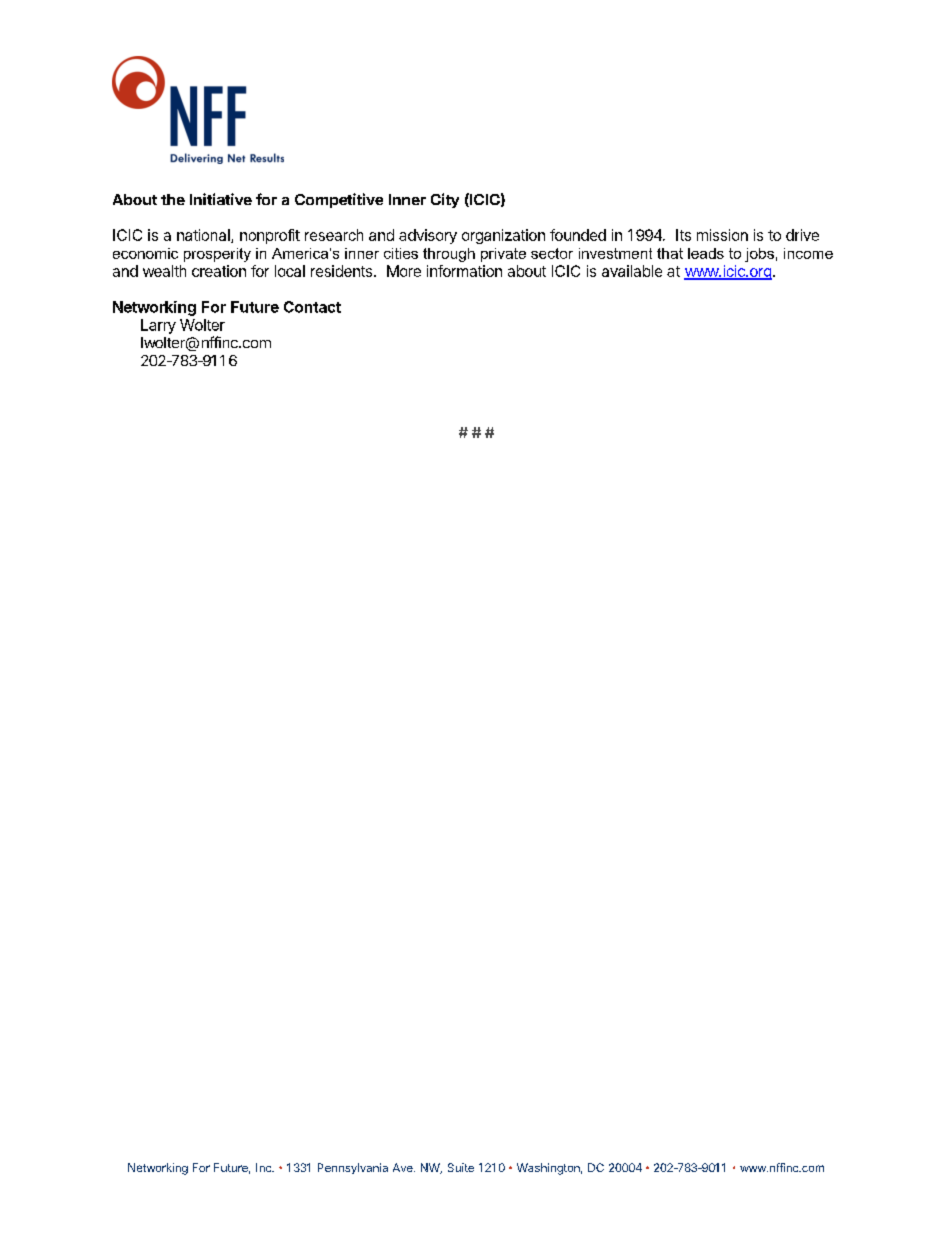  What do you see at coordinates (722, 235) in the screenshot?
I see `mission` at bounding box center [722, 235].
